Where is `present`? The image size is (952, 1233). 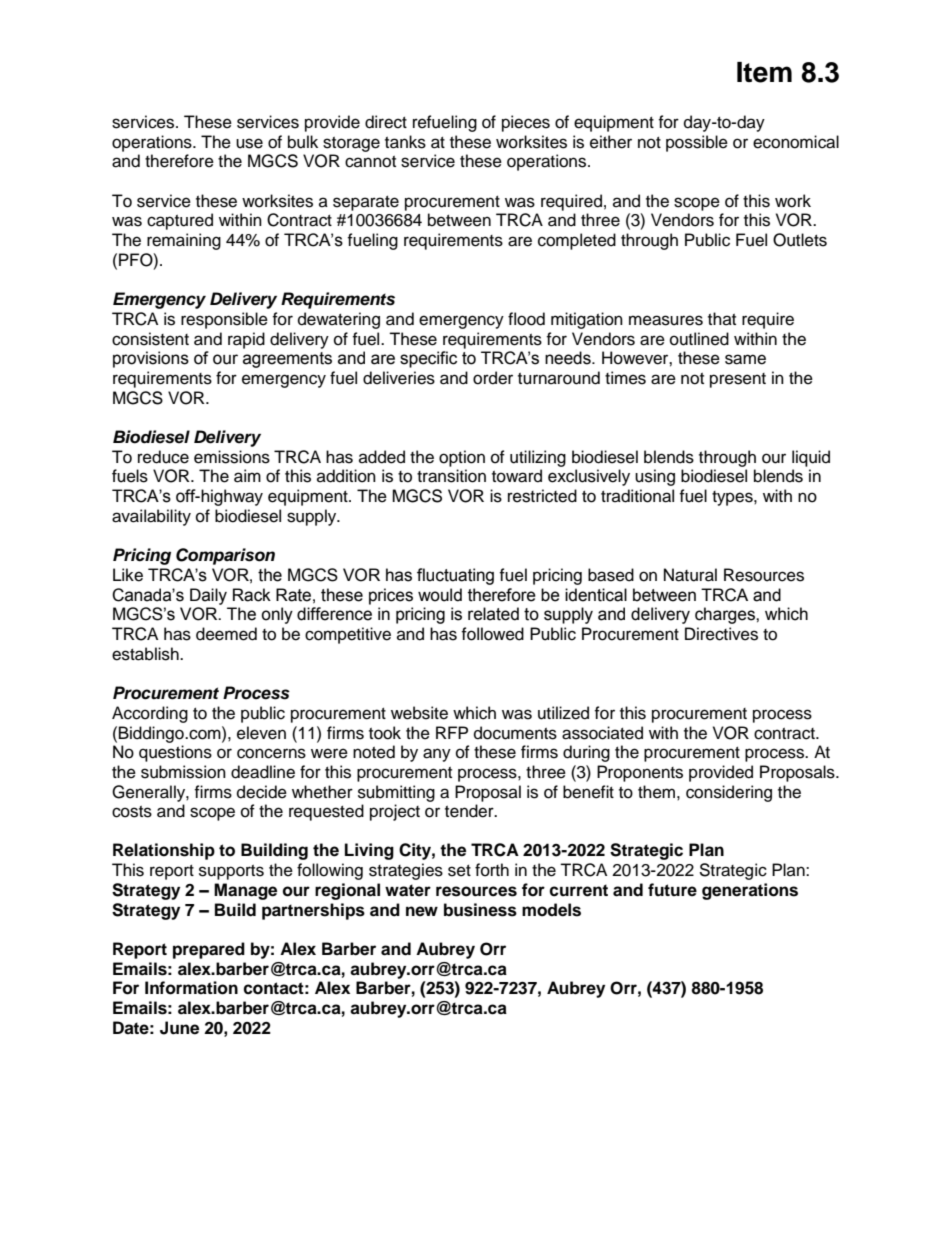
present is located at coordinates (738, 380).
